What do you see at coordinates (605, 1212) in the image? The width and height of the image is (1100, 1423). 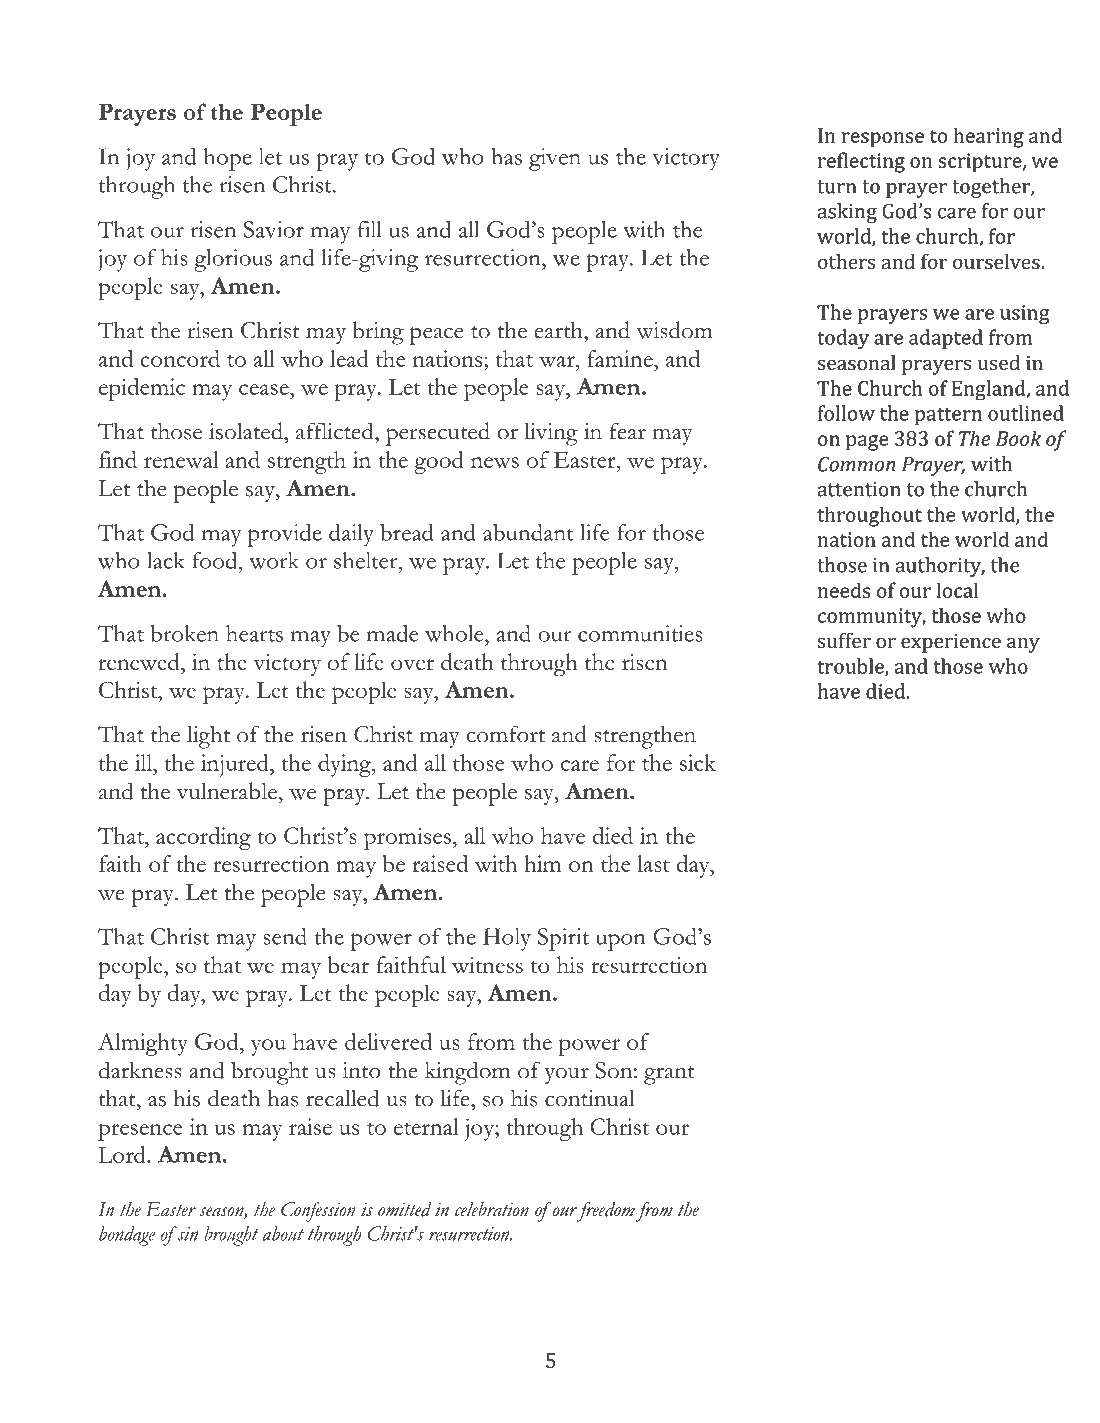 I see `freedom` at bounding box center [605, 1212].
